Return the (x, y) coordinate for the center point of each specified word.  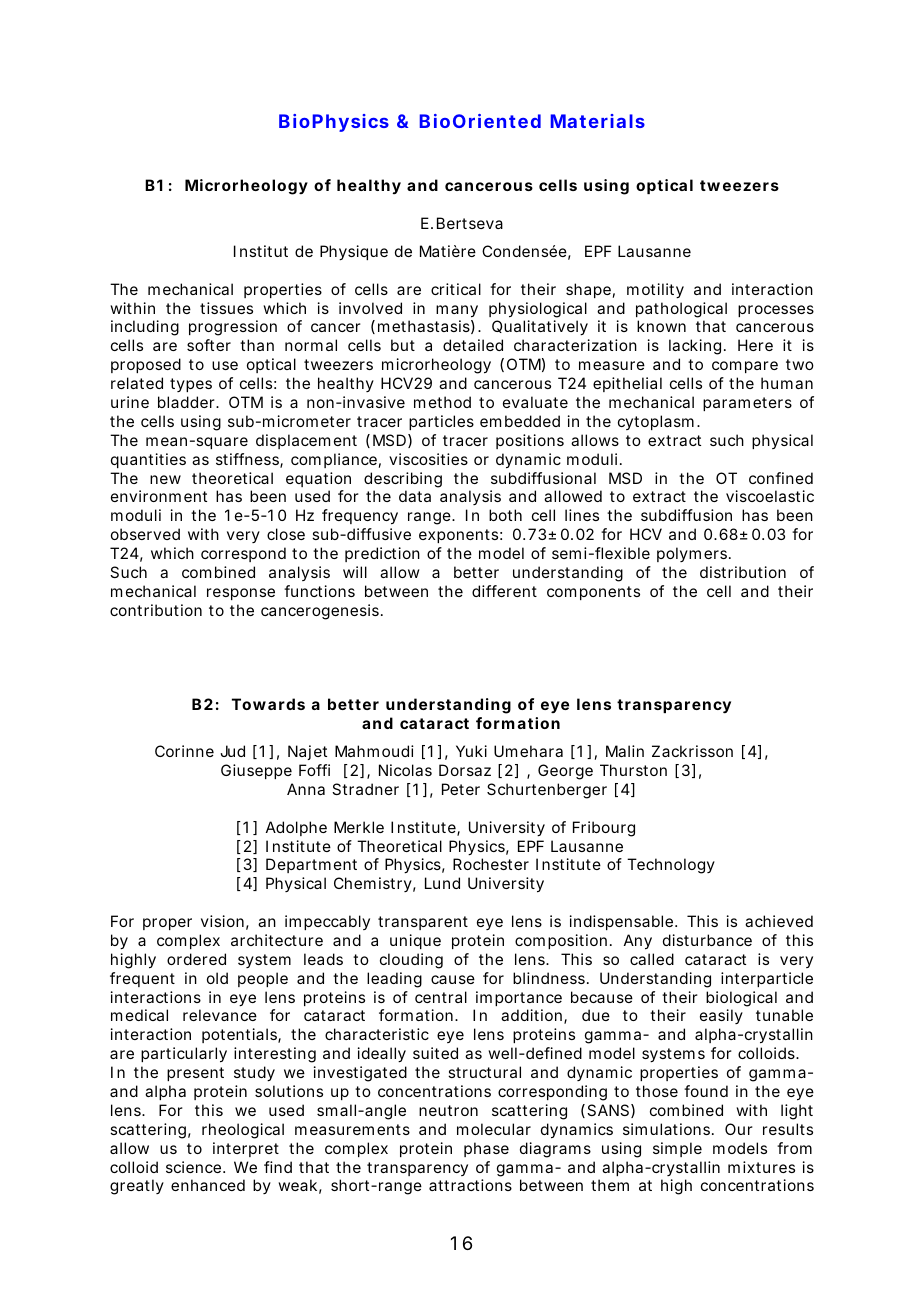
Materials (598, 121)
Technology (671, 866)
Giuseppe (256, 771)
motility (655, 291)
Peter (461, 789)
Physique (354, 253)
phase (486, 1149)
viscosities (428, 459)
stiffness (249, 460)
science (195, 1167)
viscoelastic (770, 496)
